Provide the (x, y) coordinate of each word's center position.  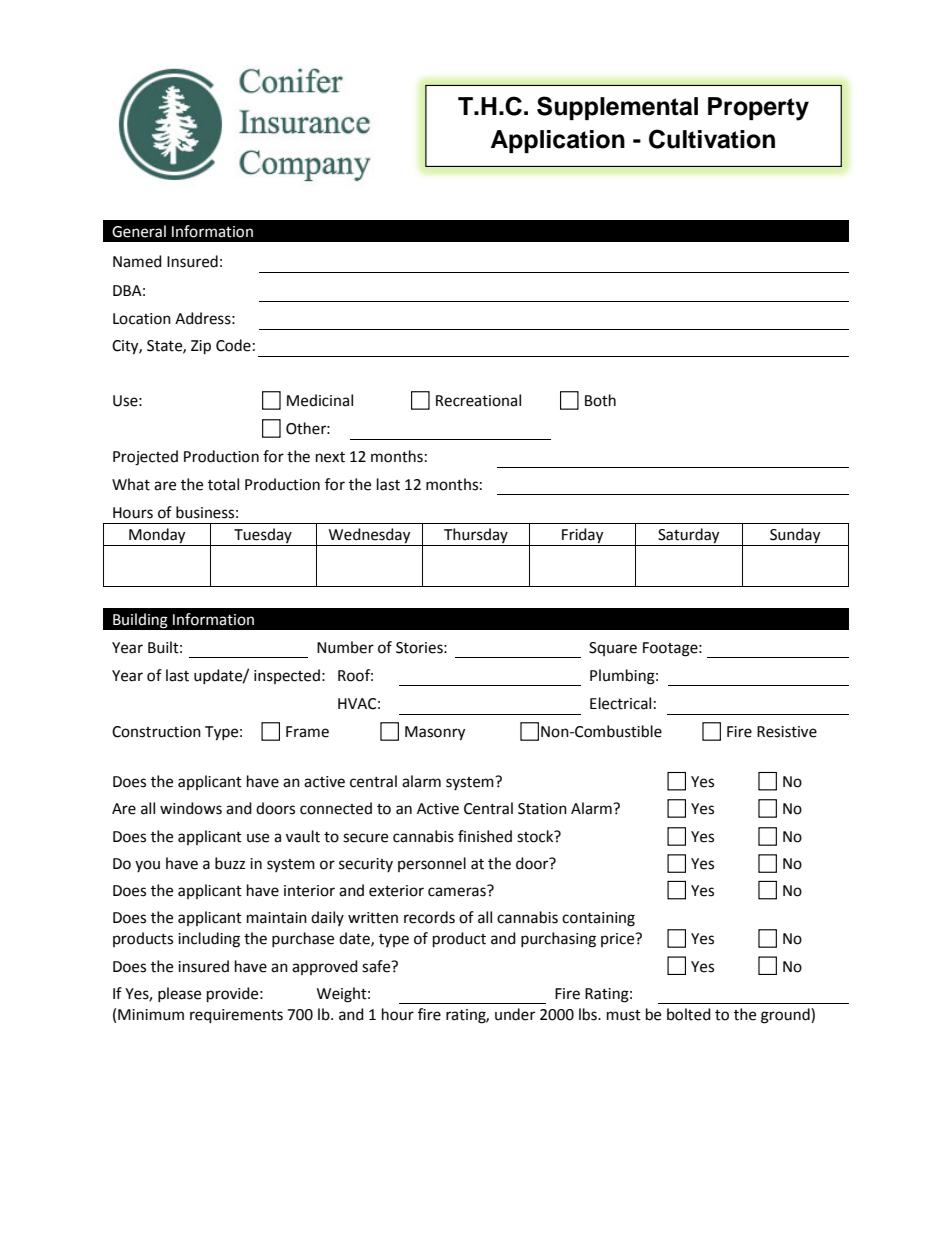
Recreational (478, 400)
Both (600, 400)
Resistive (787, 732)
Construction (156, 732)
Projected (145, 458)
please (179, 994)
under (515, 1014)
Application (558, 141)
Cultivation (712, 139)
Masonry (435, 733)
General (139, 231)
